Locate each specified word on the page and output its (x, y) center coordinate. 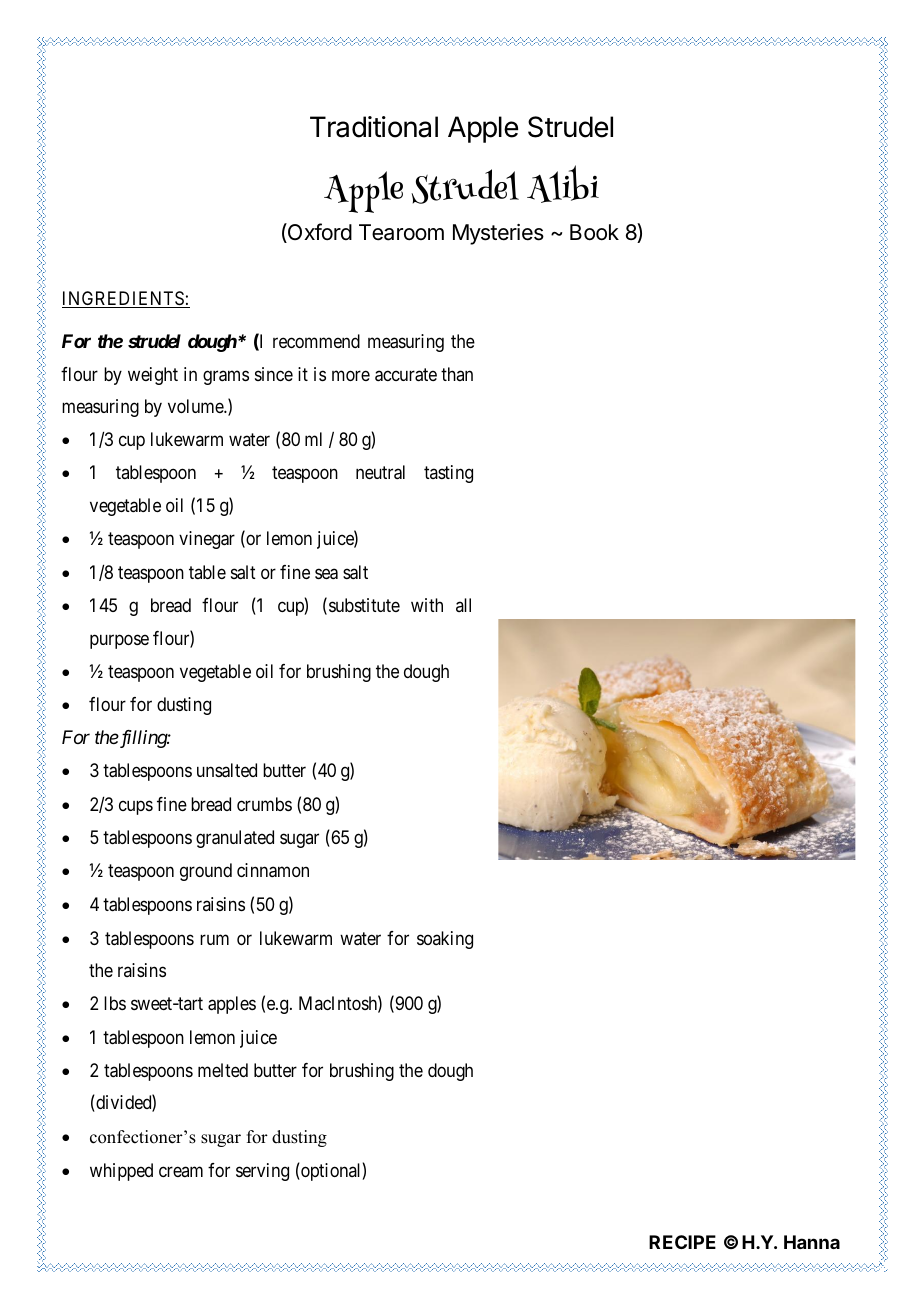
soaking (445, 940)
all (463, 605)
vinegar (207, 540)
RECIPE (682, 1242)
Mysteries (498, 234)
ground (206, 872)
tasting (448, 474)
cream (181, 1171)
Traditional (374, 127)
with (427, 605)
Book (594, 232)
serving (262, 1172)
